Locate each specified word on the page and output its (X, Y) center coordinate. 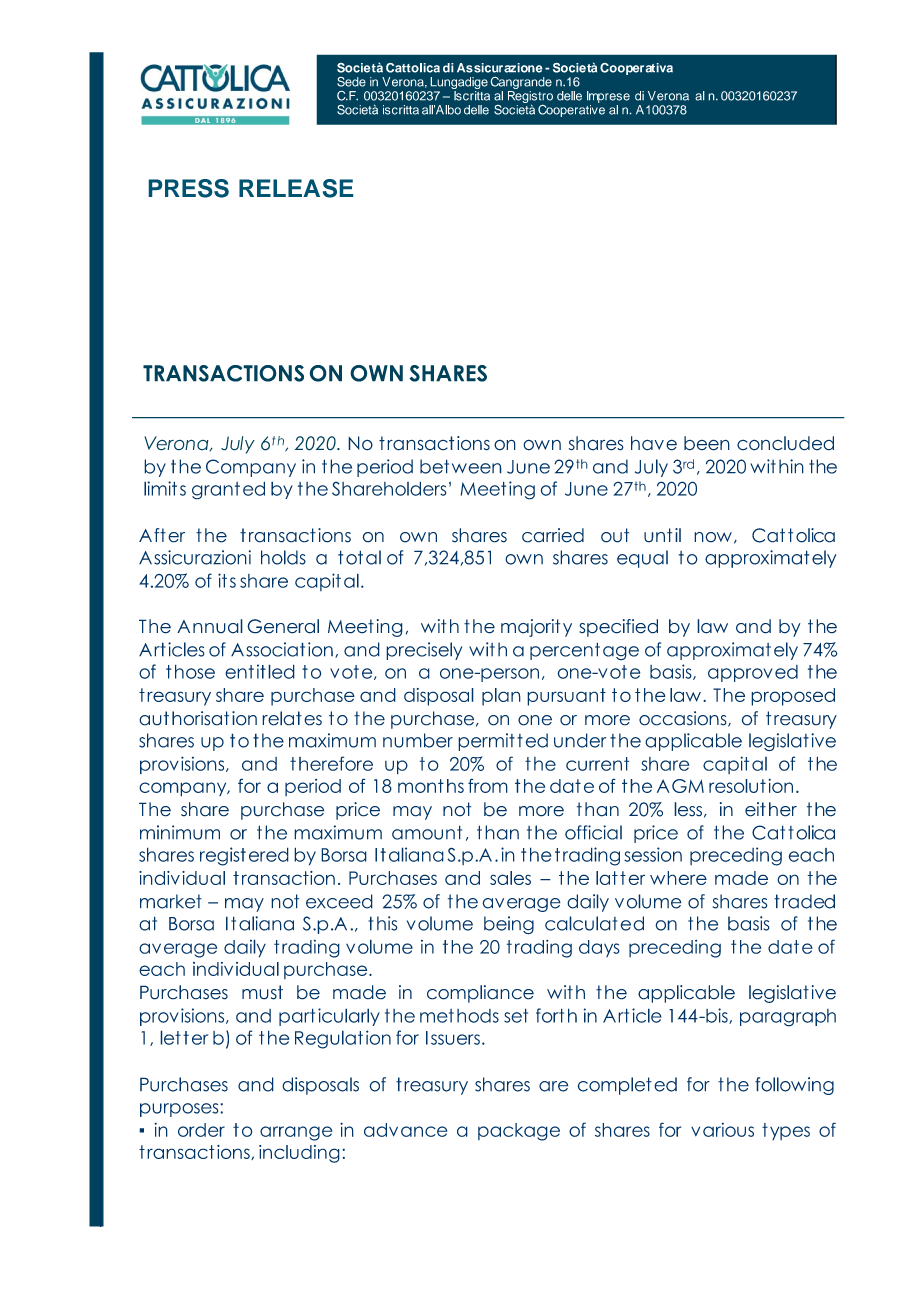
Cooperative (571, 109)
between (461, 466)
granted (228, 490)
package (519, 1132)
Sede (351, 82)
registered (244, 856)
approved (753, 673)
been (707, 443)
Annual (210, 626)
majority (536, 628)
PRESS (189, 188)
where (678, 878)
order (201, 1130)
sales (510, 878)
